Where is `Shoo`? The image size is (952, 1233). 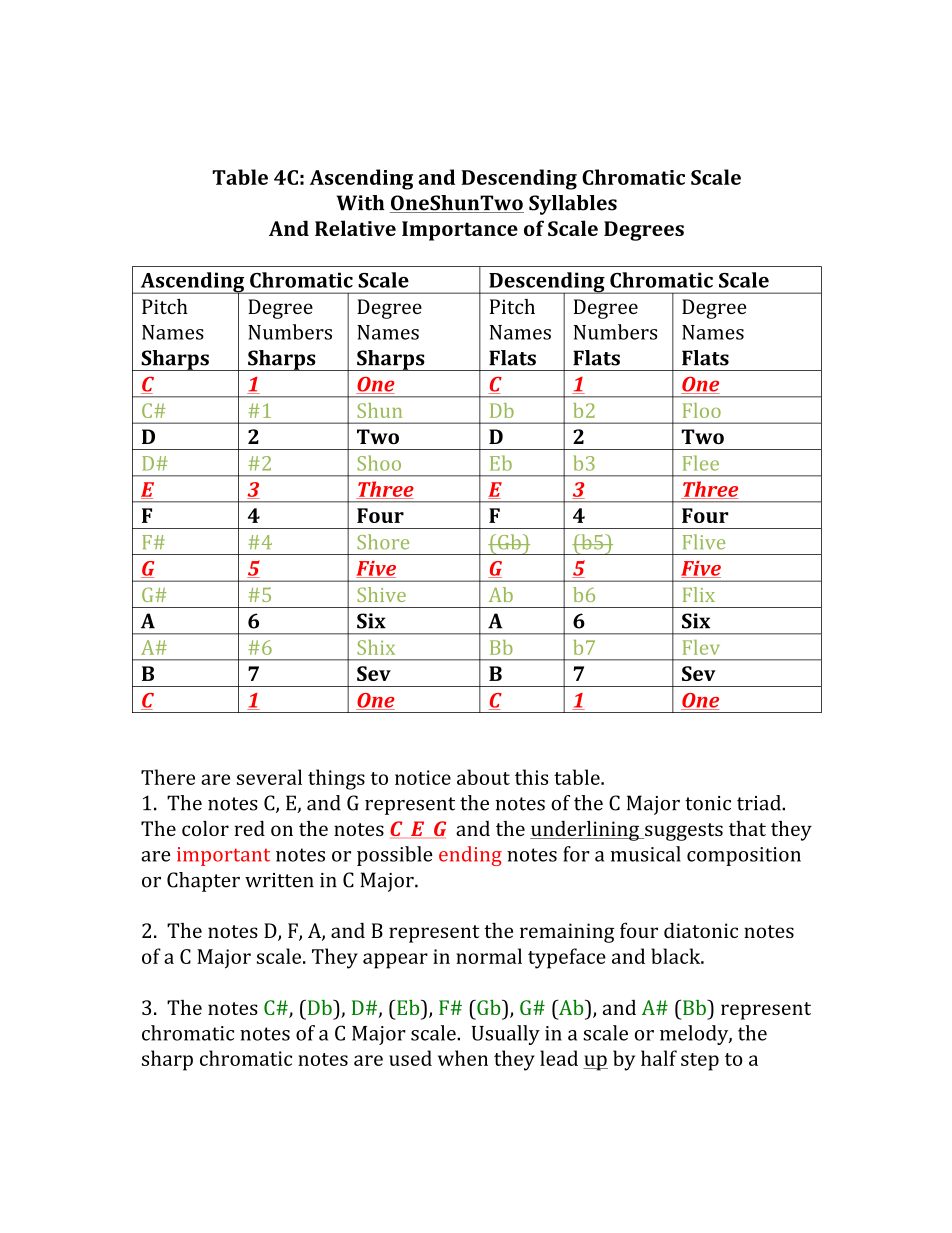 Shoo is located at coordinates (379, 463).
